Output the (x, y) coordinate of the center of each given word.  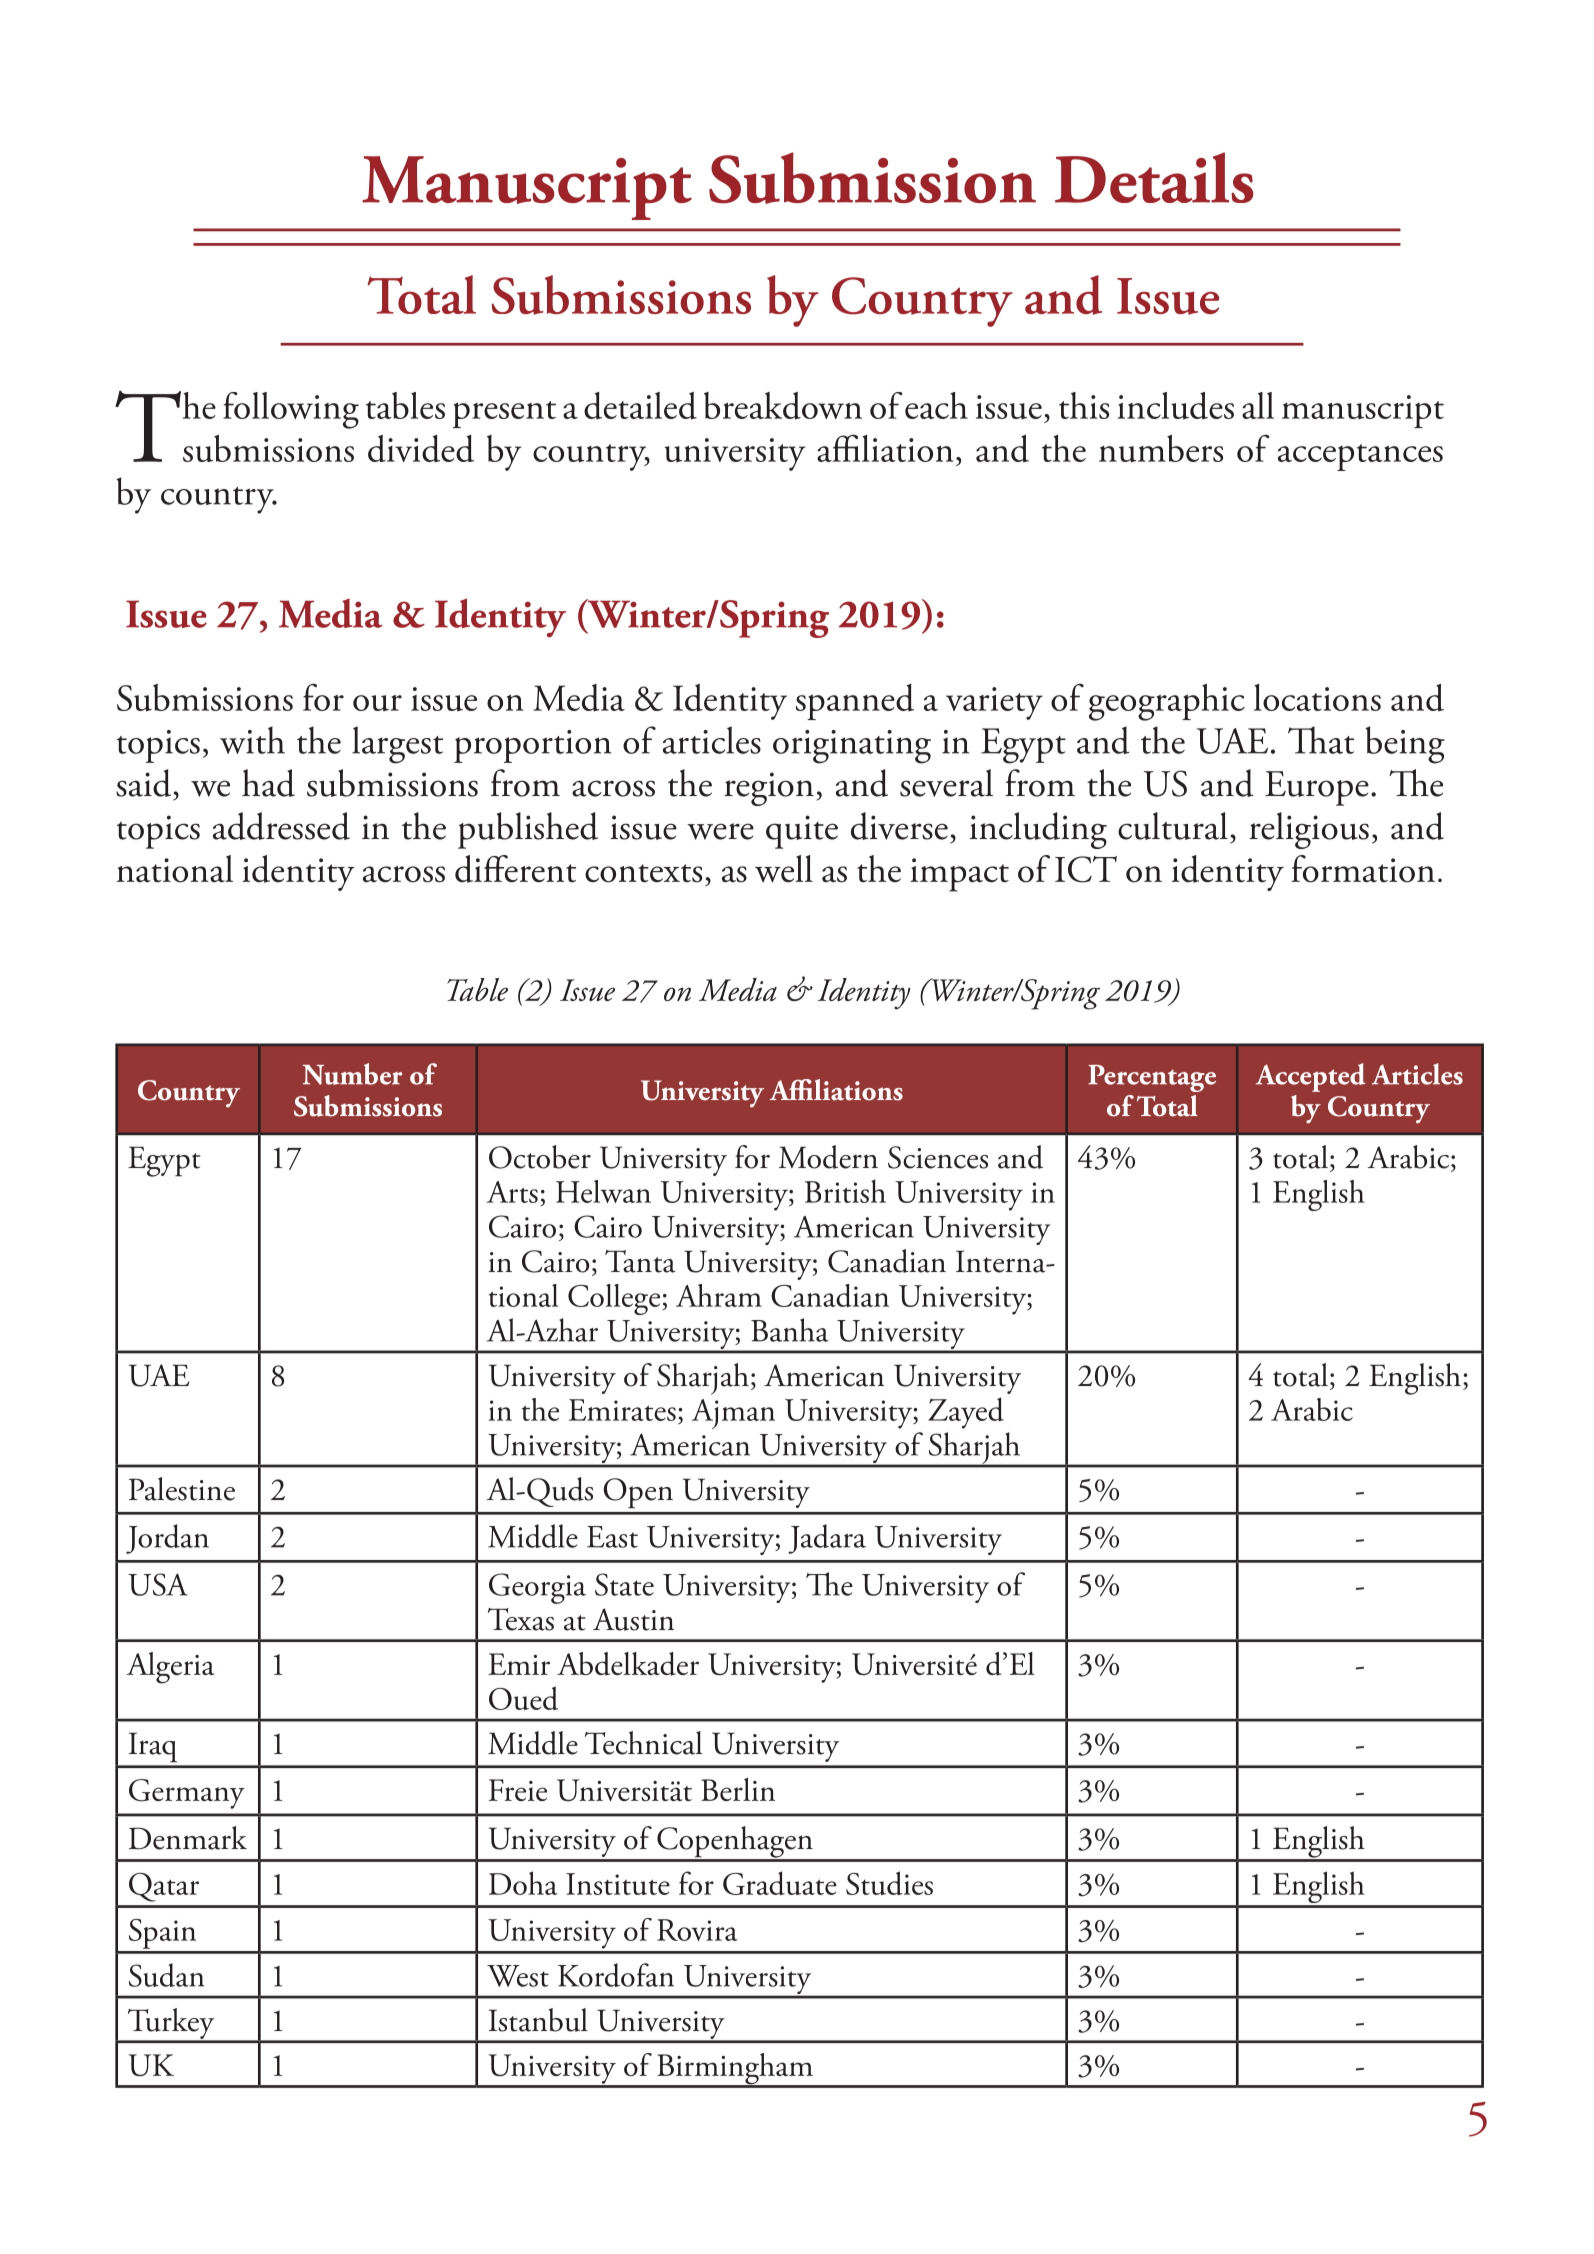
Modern (828, 1157)
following (291, 410)
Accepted (1311, 1077)
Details (1154, 177)
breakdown (783, 406)
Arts (512, 1192)
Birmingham (735, 2070)
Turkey (171, 2025)
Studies (889, 1883)
